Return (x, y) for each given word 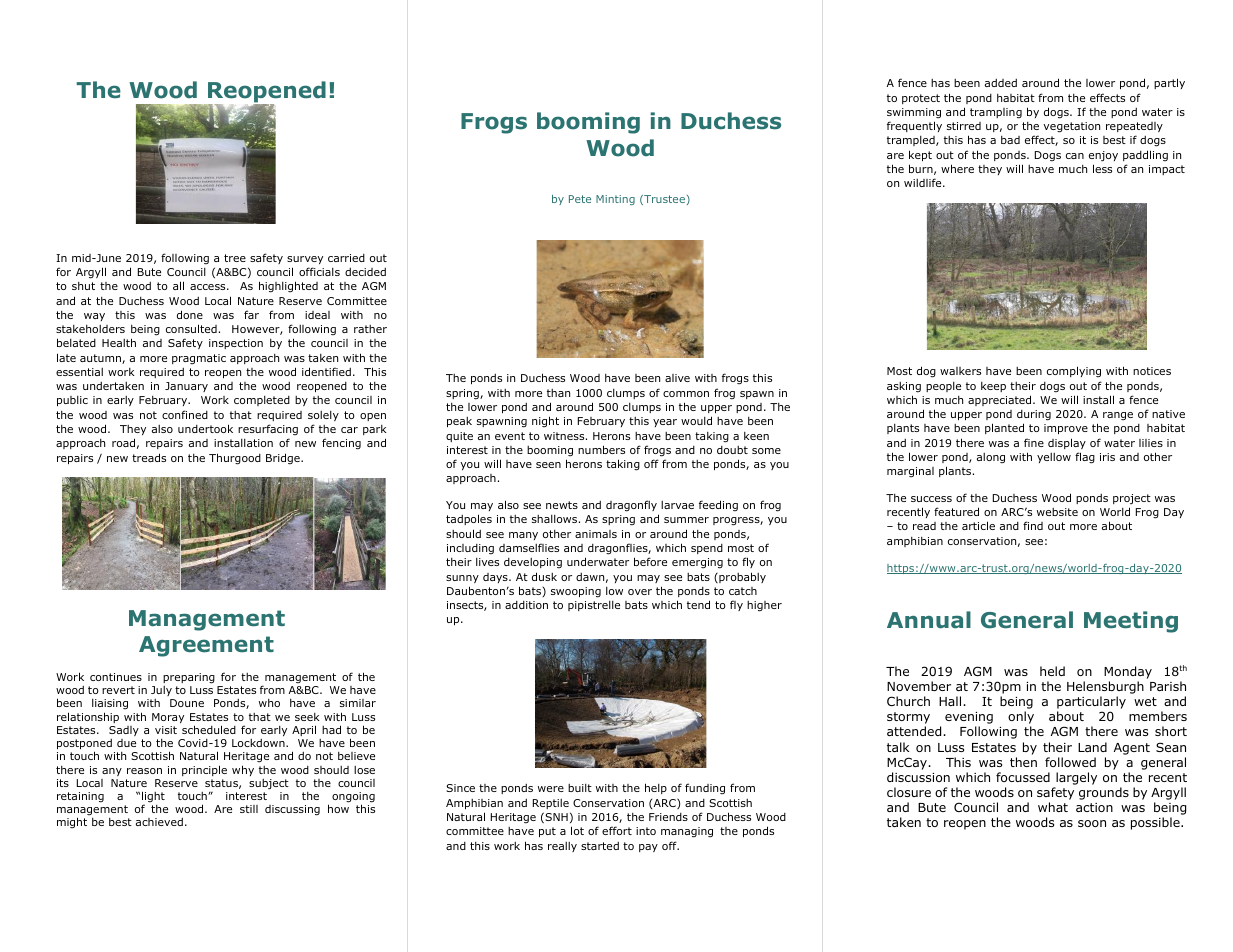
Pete (580, 199)
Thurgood (235, 459)
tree (235, 258)
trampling (996, 113)
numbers (601, 449)
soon (1092, 823)
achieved (159, 822)
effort (617, 830)
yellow (1054, 458)
